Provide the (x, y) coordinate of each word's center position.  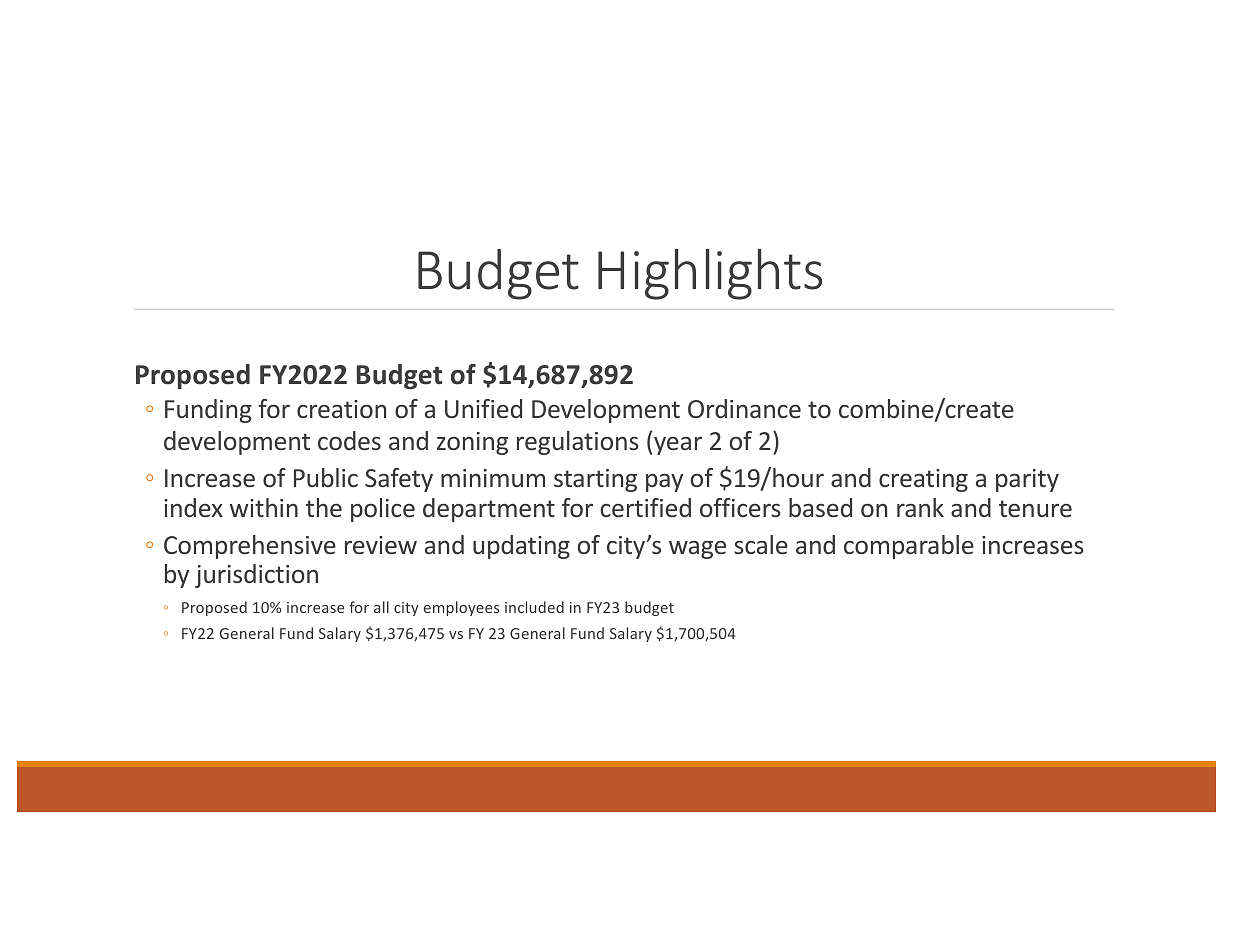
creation (341, 409)
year (678, 446)
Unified (483, 408)
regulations (578, 443)
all (381, 607)
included (534, 607)
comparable (909, 547)
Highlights (710, 274)
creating (923, 480)
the (324, 507)
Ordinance (744, 408)
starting (595, 480)
